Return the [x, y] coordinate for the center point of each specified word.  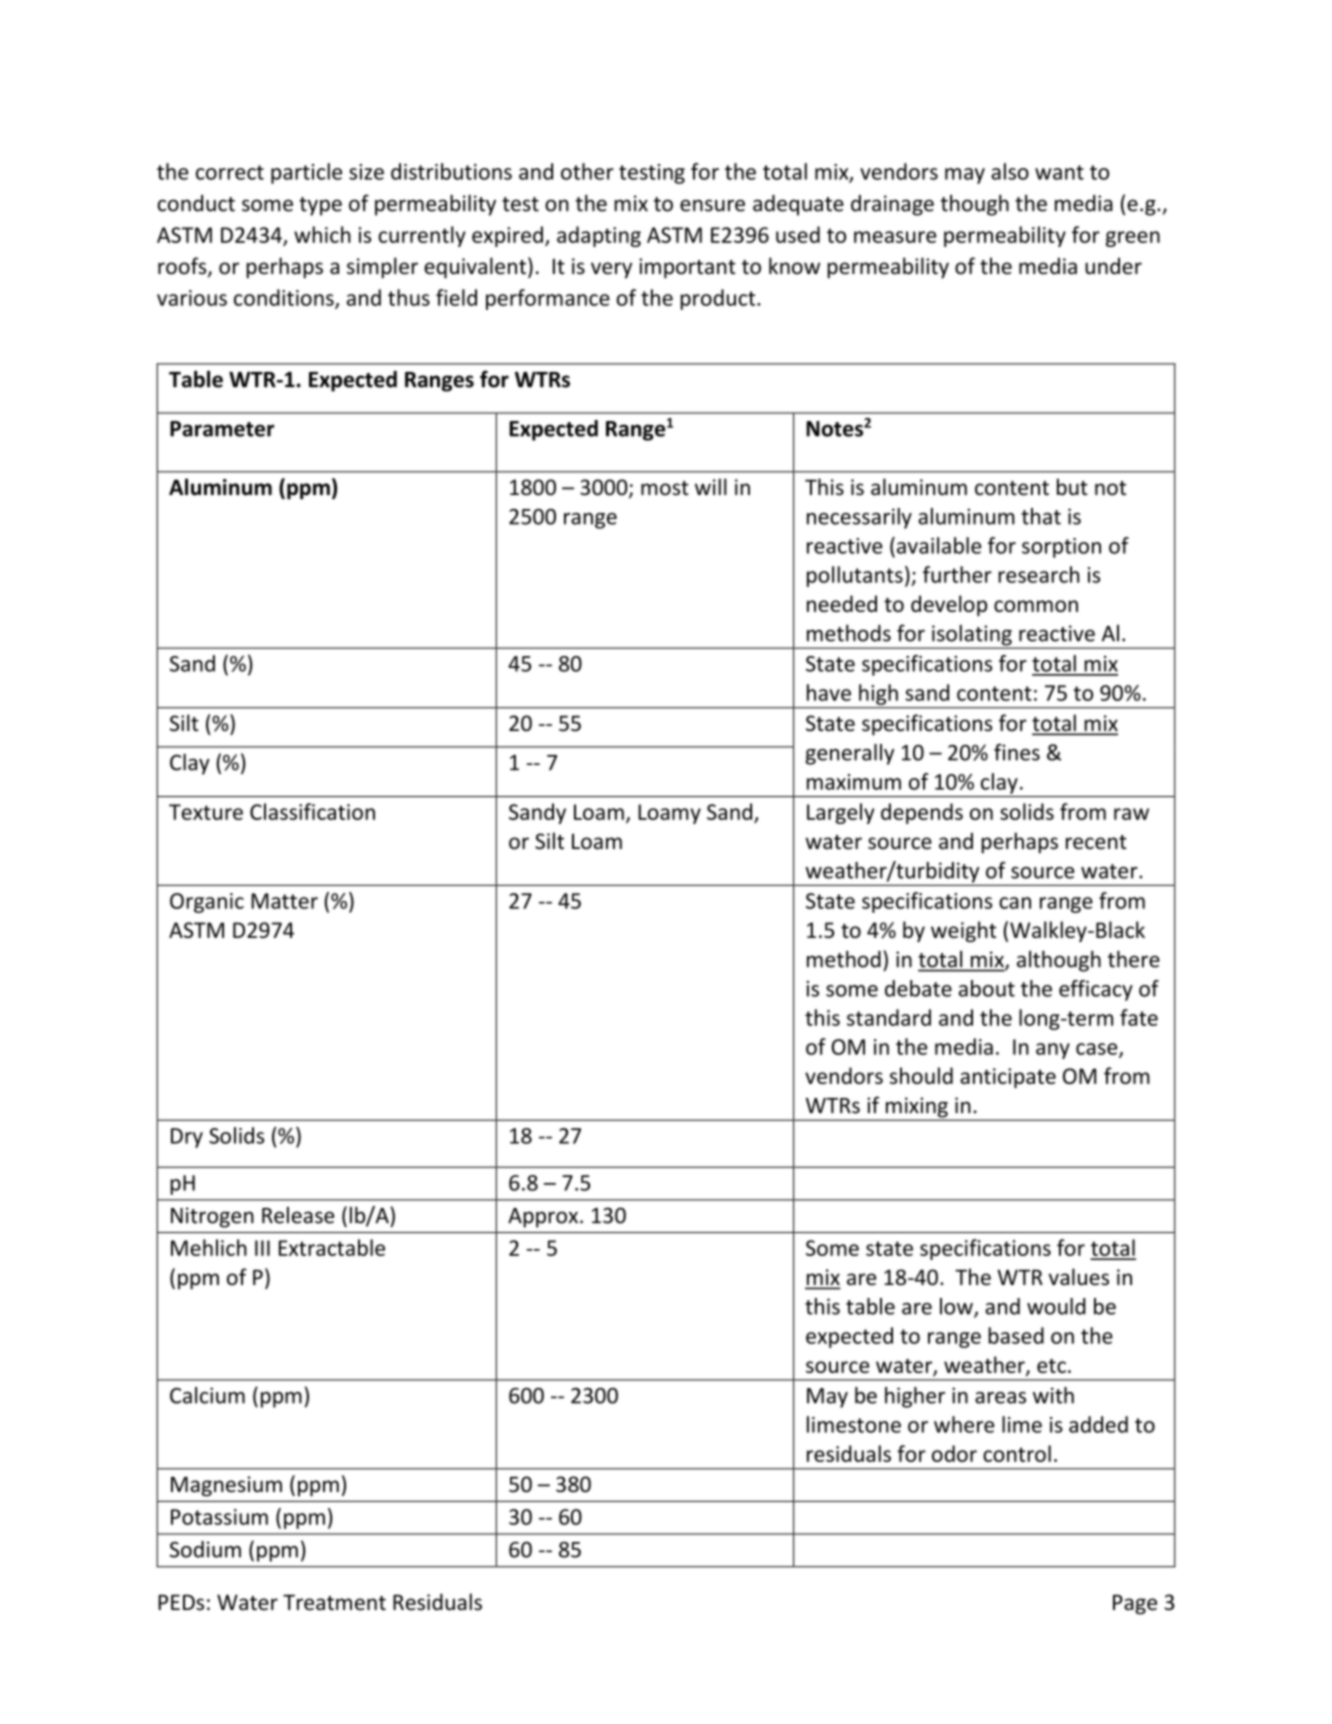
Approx [544, 1218]
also [1010, 171]
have [829, 692]
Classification [312, 811]
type [320, 206]
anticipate [1008, 1078]
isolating [972, 636]
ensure [712, 205]
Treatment [334, 1603]
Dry [187, 1138]
